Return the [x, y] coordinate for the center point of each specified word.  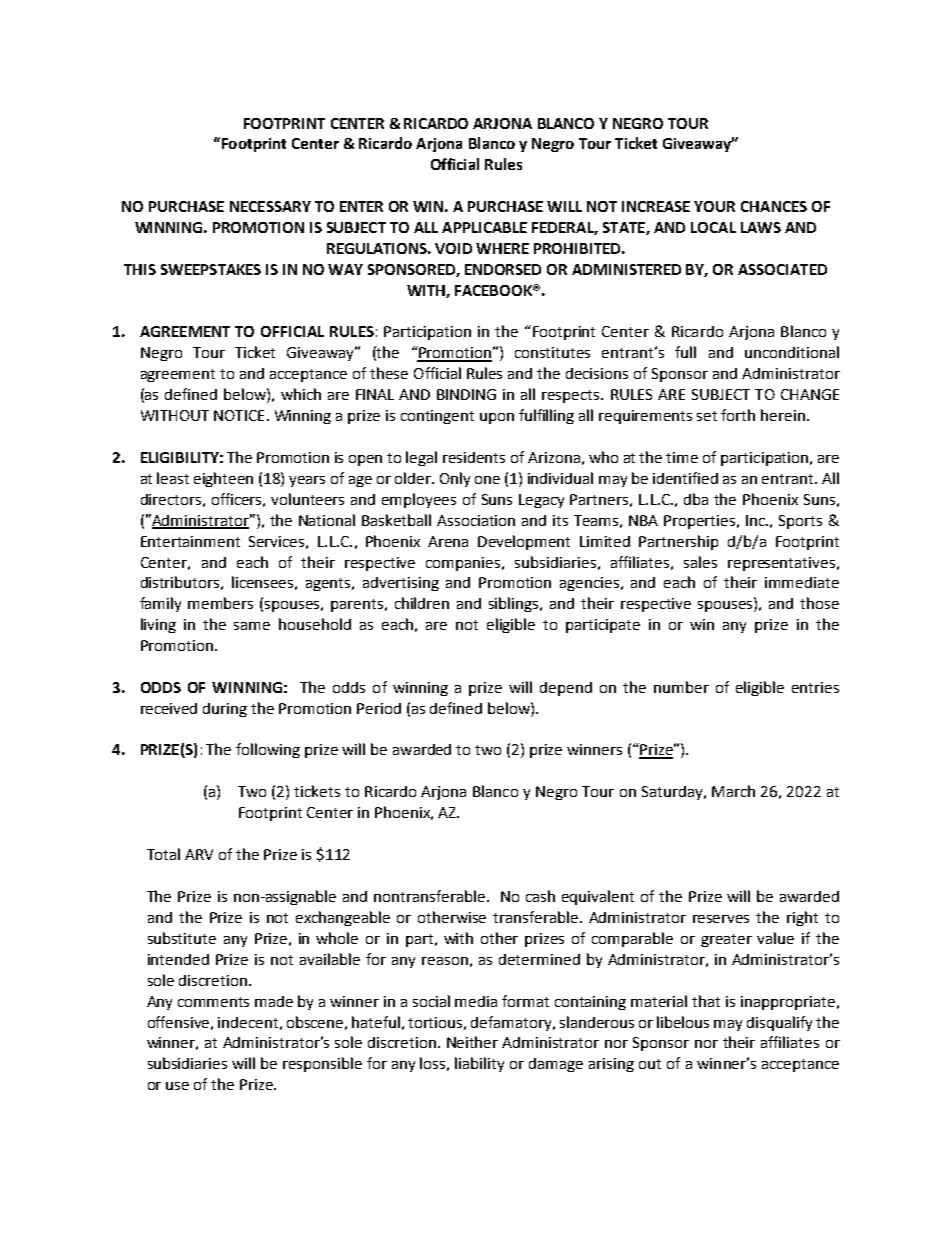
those [819, 603]
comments [213, 1002]
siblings [515, 604]
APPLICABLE [484, 227]
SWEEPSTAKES [211, 269]
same [252, 626]
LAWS [761, 227]
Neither [472, 1042]
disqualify [779, 1023]
